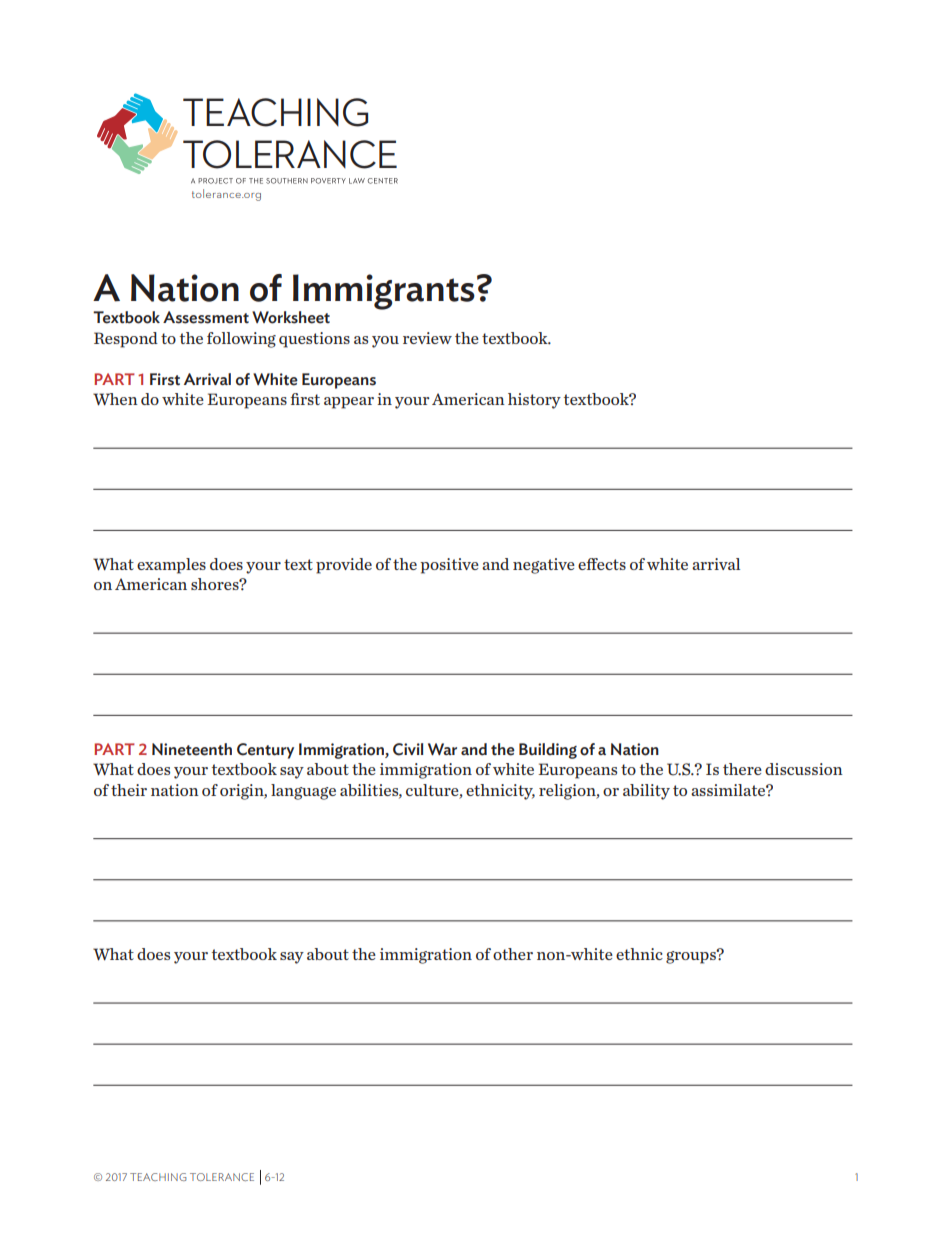 This screenshot has height=1233, width=952. Describe the element at coordinates (449, 566) in the screenshot. I see `positive` at that location.
